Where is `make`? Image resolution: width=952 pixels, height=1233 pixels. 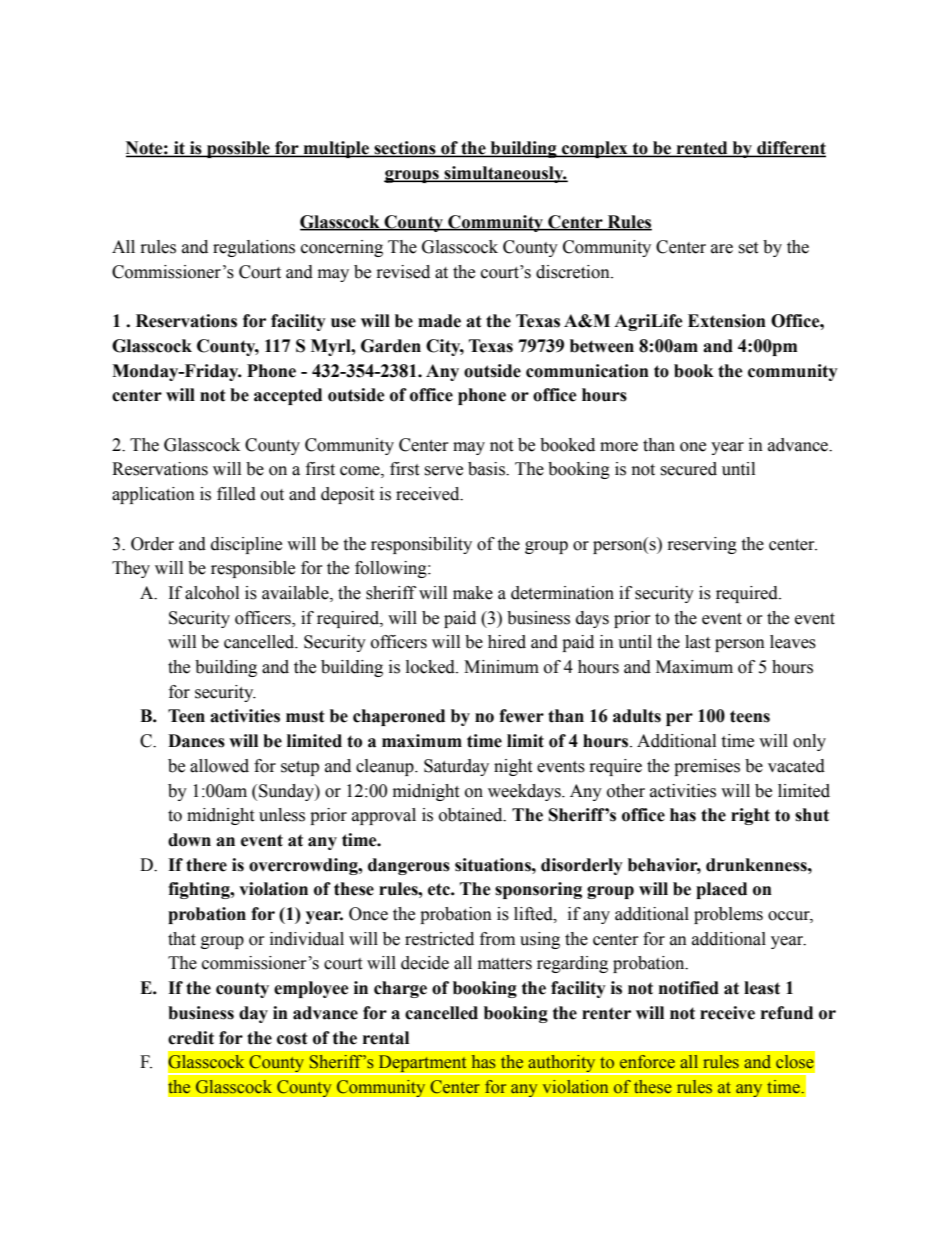 make is located at coordinates (473, 593).
